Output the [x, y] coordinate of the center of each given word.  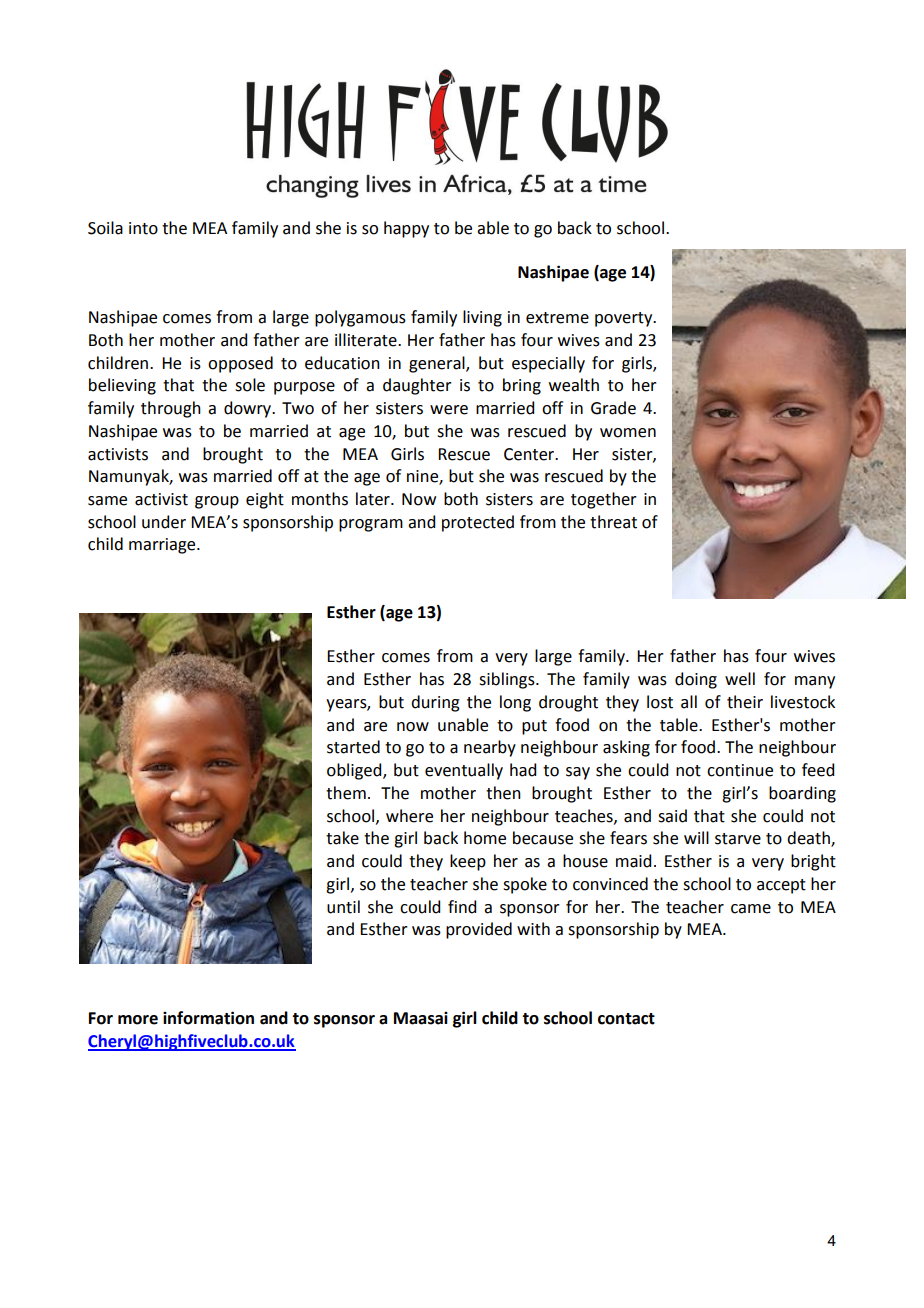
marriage [163, 546]
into [143, 228]
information [208, 1018]
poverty [625, 319]
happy [406, 229]
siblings [508, 680]
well [740, 679]
